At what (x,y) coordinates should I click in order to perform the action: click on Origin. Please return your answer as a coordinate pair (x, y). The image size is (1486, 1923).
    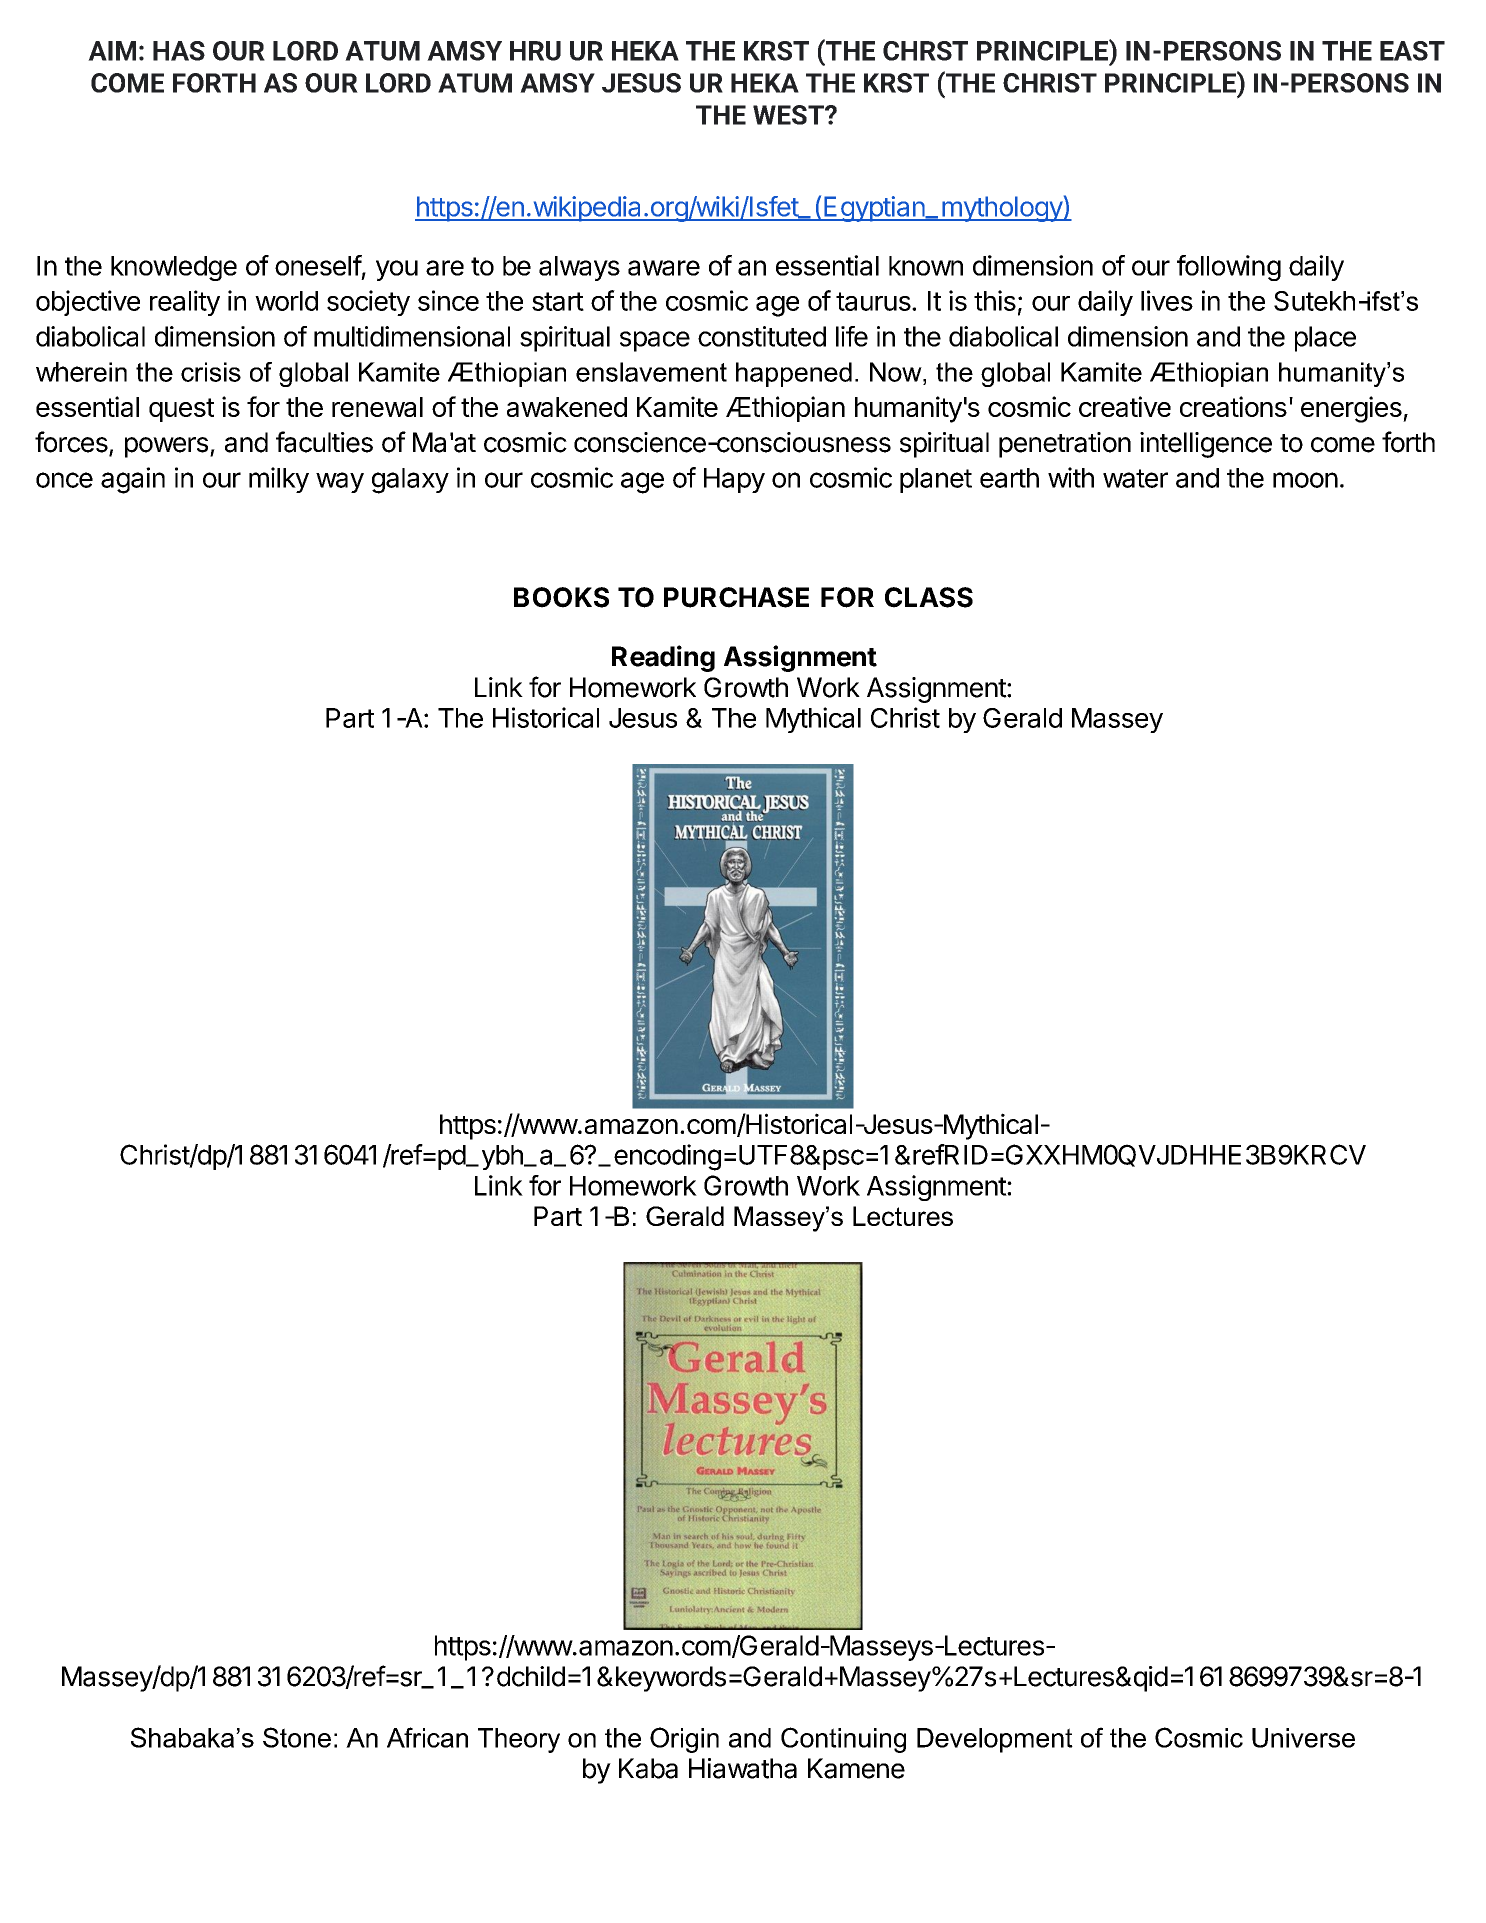
    Looking at the image, I should click on (684, 1740).
